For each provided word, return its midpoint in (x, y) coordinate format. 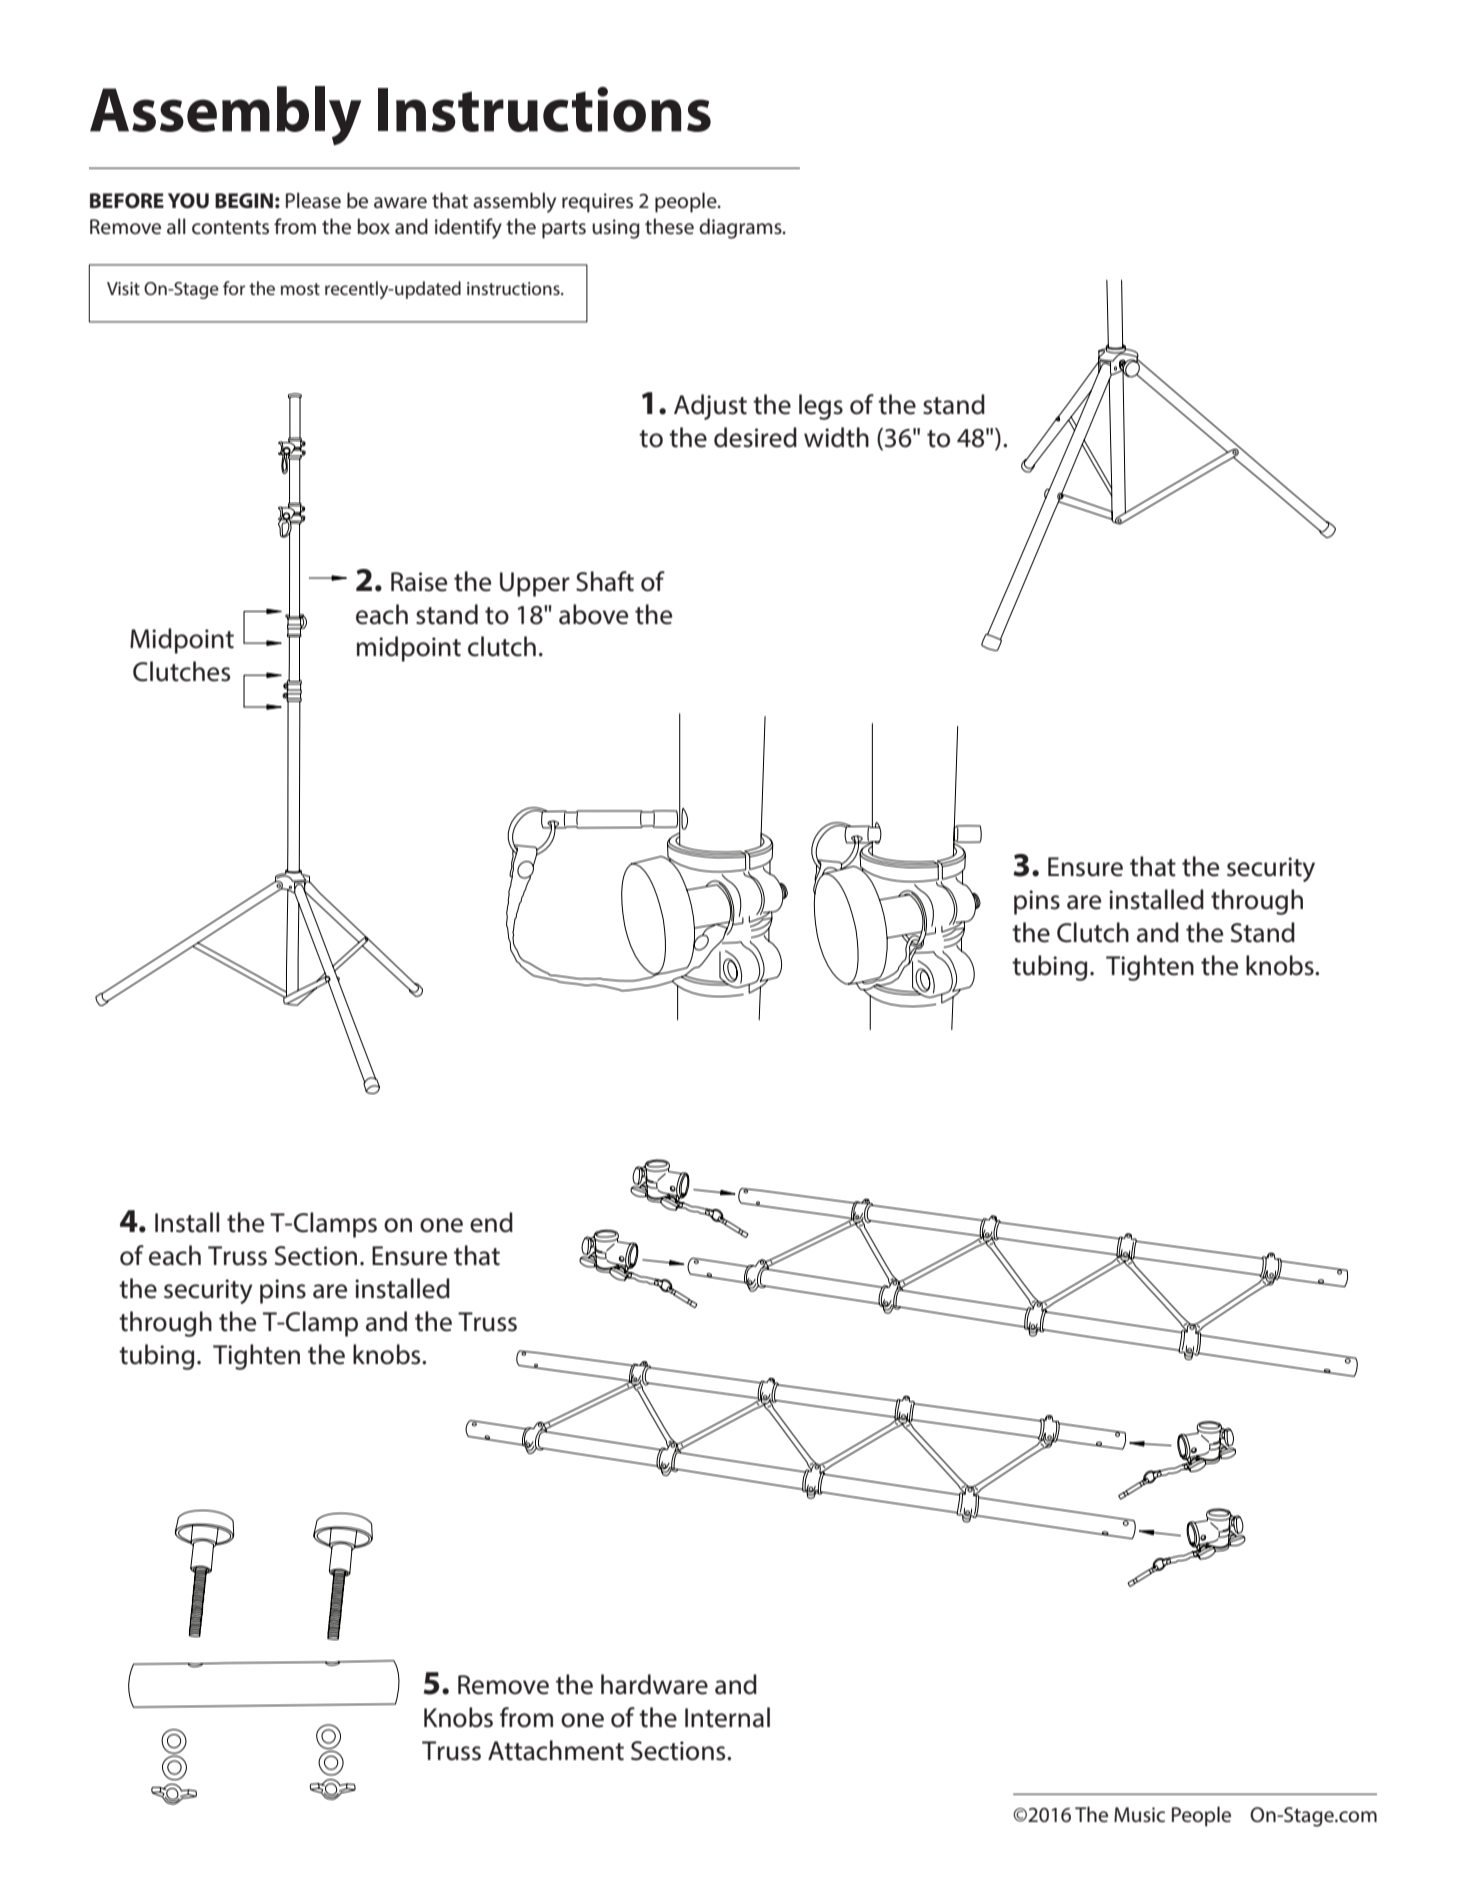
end (491, 1222)
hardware (654, 1684)
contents (230, 227)
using (616, 229)
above (593, 614)
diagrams (741, 228)
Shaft (605, 581)
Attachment (556, 1750)
